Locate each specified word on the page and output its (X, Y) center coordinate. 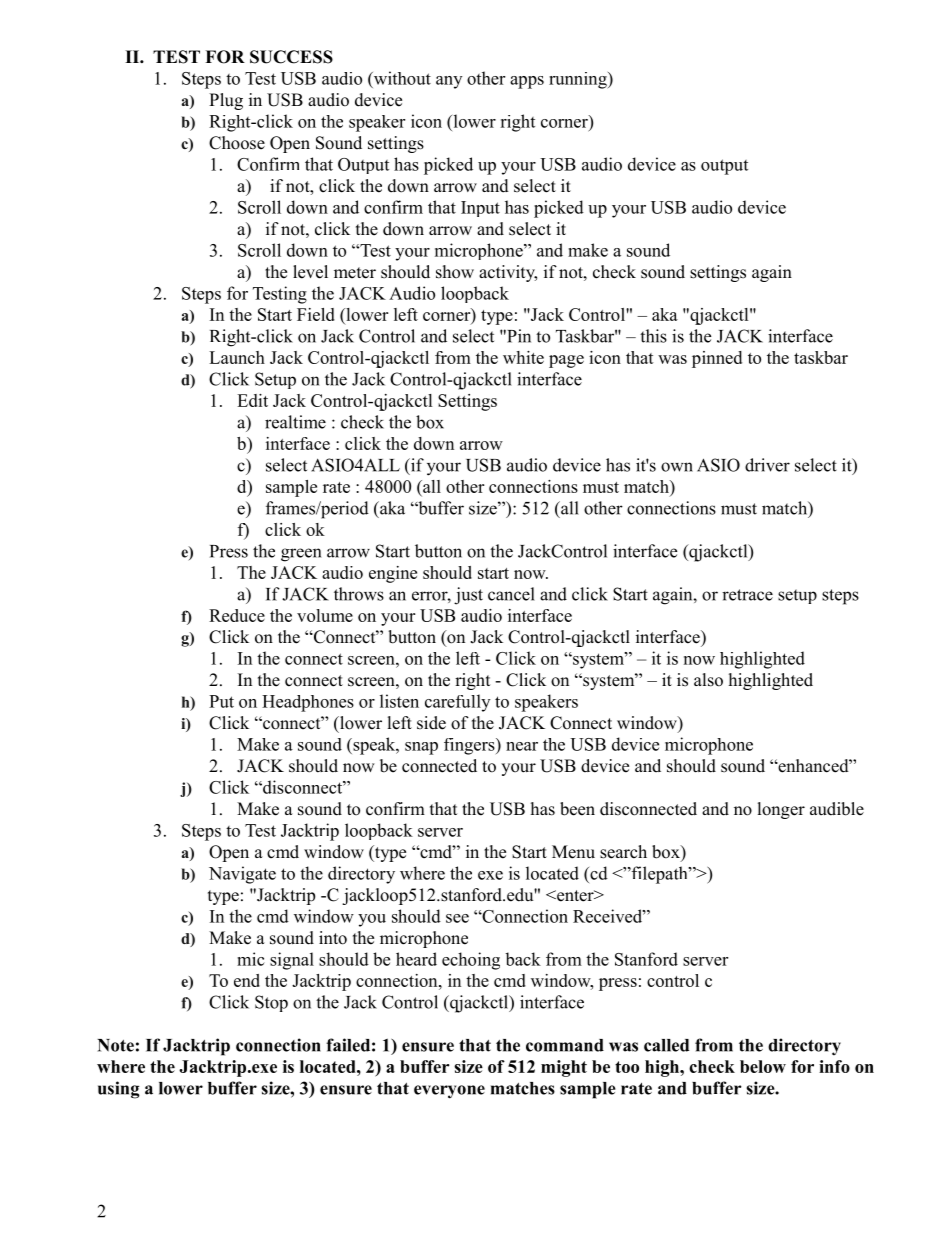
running (579, 80)
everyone (449, 1092)
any (449, 82)
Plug (226, 101)
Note (115, 1045)
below (763, 1066)
